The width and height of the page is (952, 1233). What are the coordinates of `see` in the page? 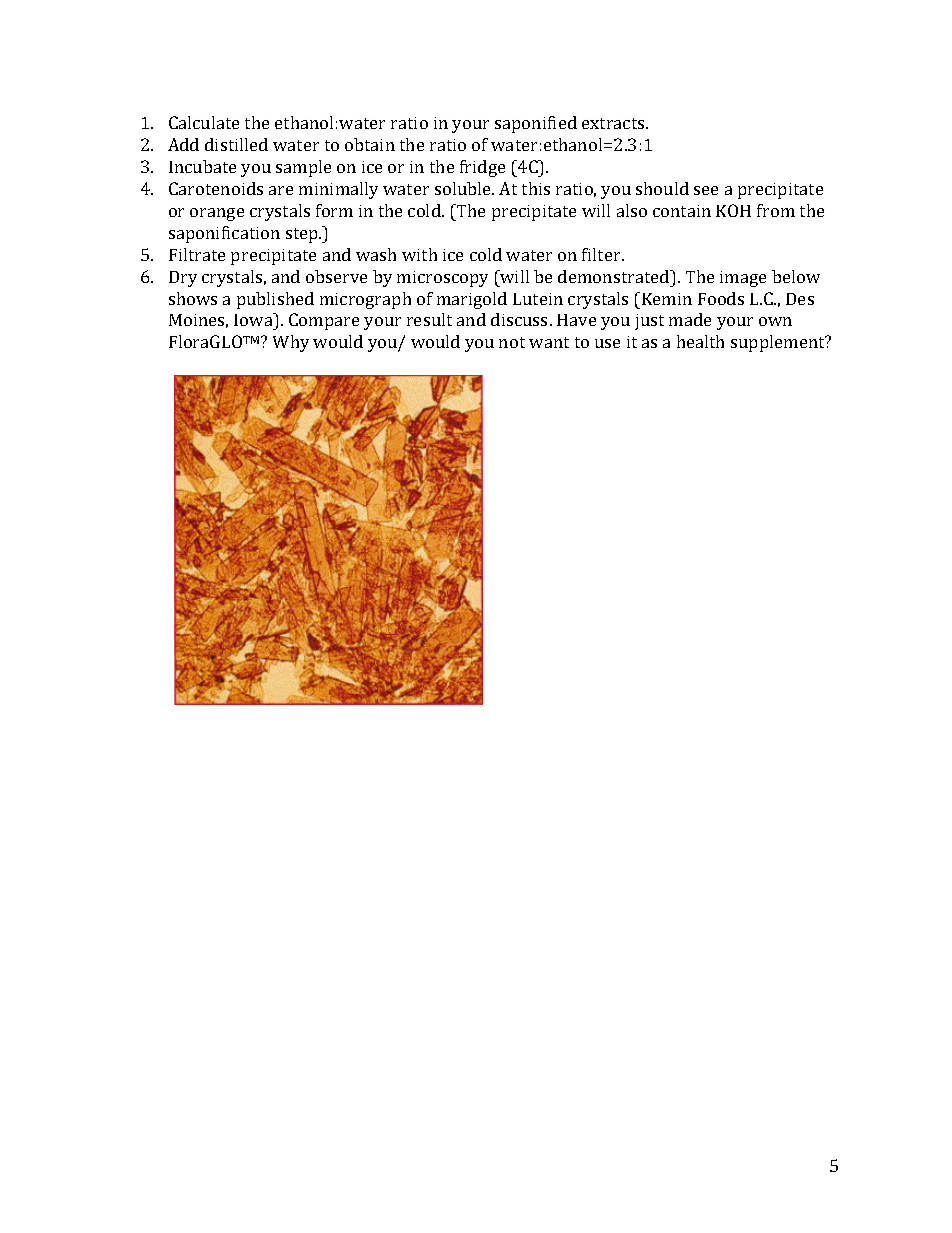 It's located at (706, 190).
